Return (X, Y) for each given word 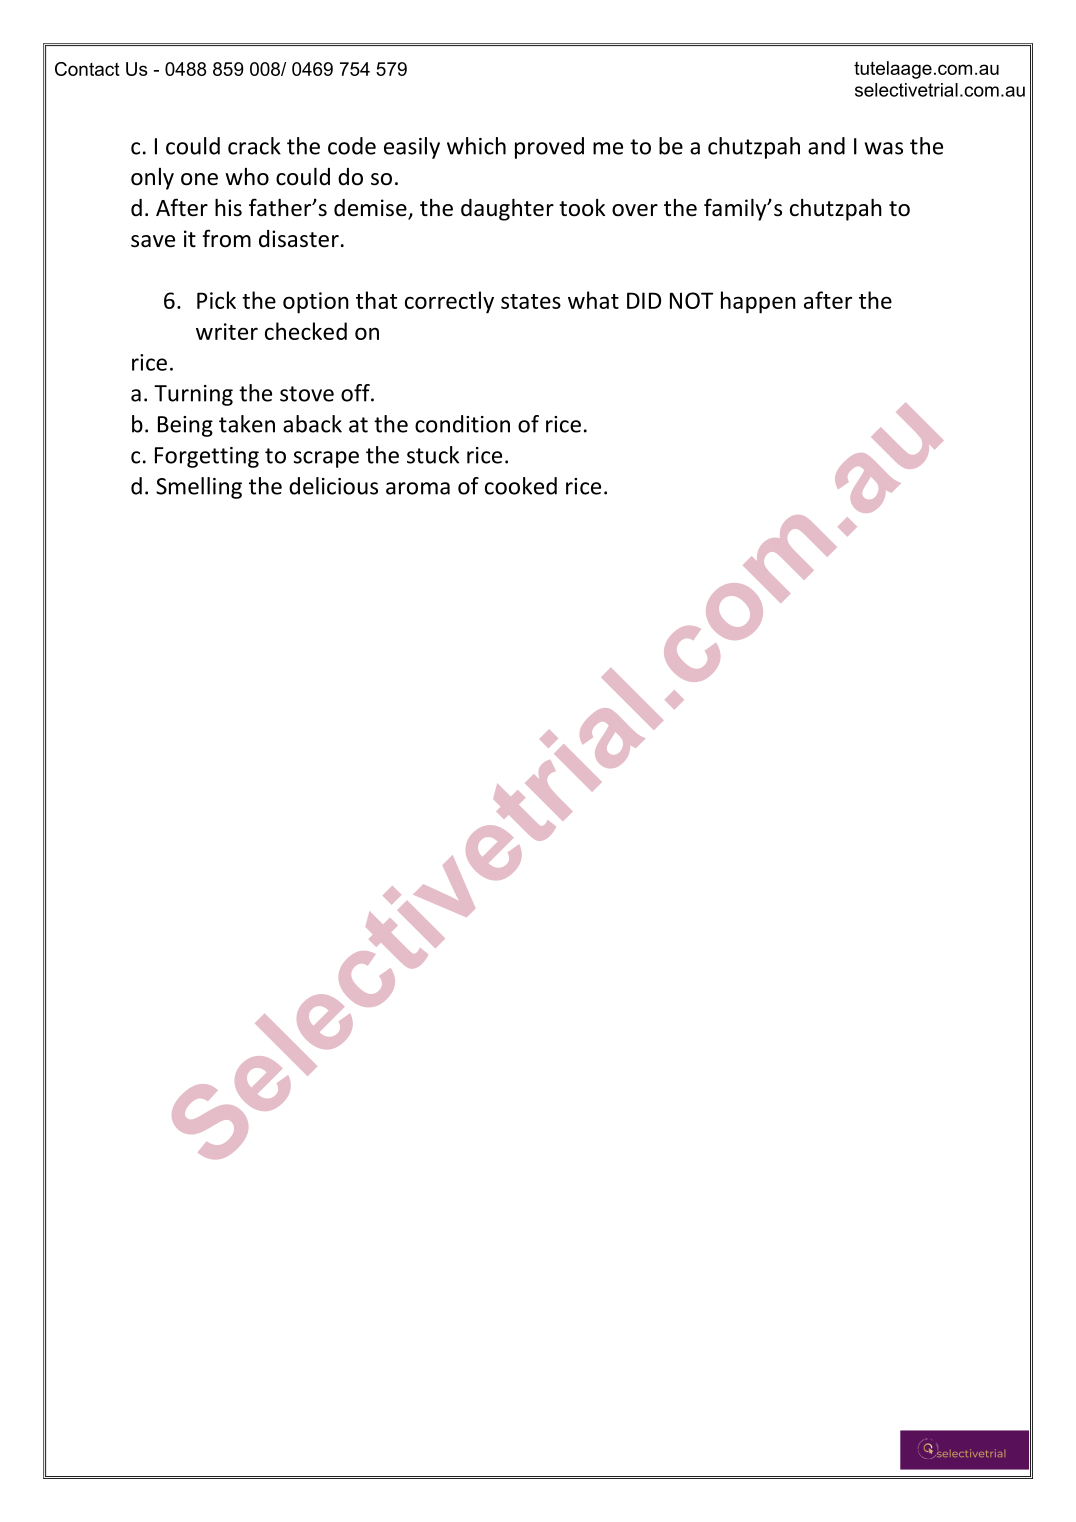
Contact (87, 69)
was (884, 148)
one (199, 179)
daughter (507, 209)
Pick (216, 300)
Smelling (199, 488)
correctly (449, 302)
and (826, 146)
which (476, 146)
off (356, 393)
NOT (691, 300)
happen (758, 302)
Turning (193, 395)
